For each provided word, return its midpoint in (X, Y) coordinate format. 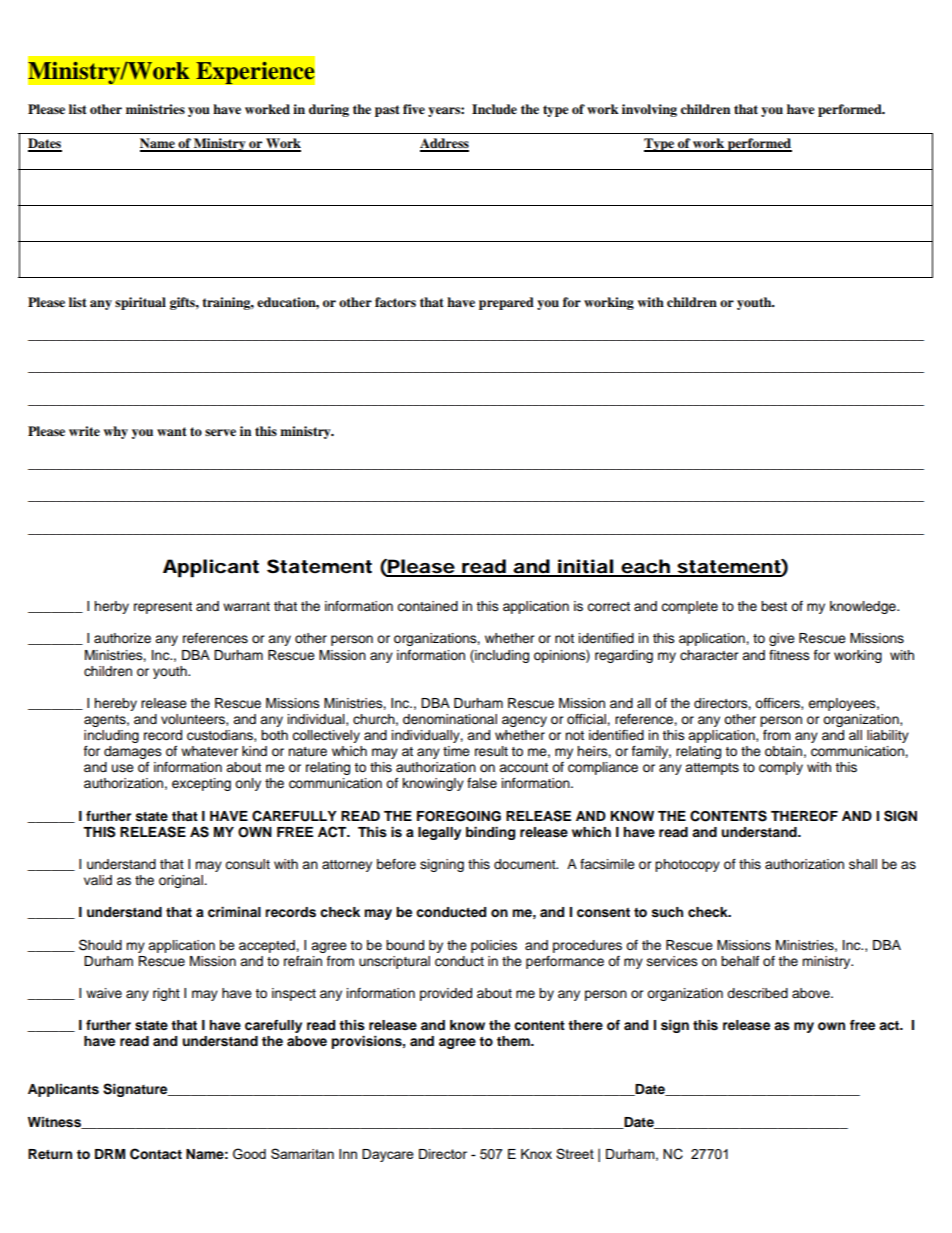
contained (427, 606)
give (782, 639)
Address (444, 144)
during (329, 110)
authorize (122, 638)
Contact (156, 1154)
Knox (536, 1154)
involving (649, 110)
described (757, 993)
